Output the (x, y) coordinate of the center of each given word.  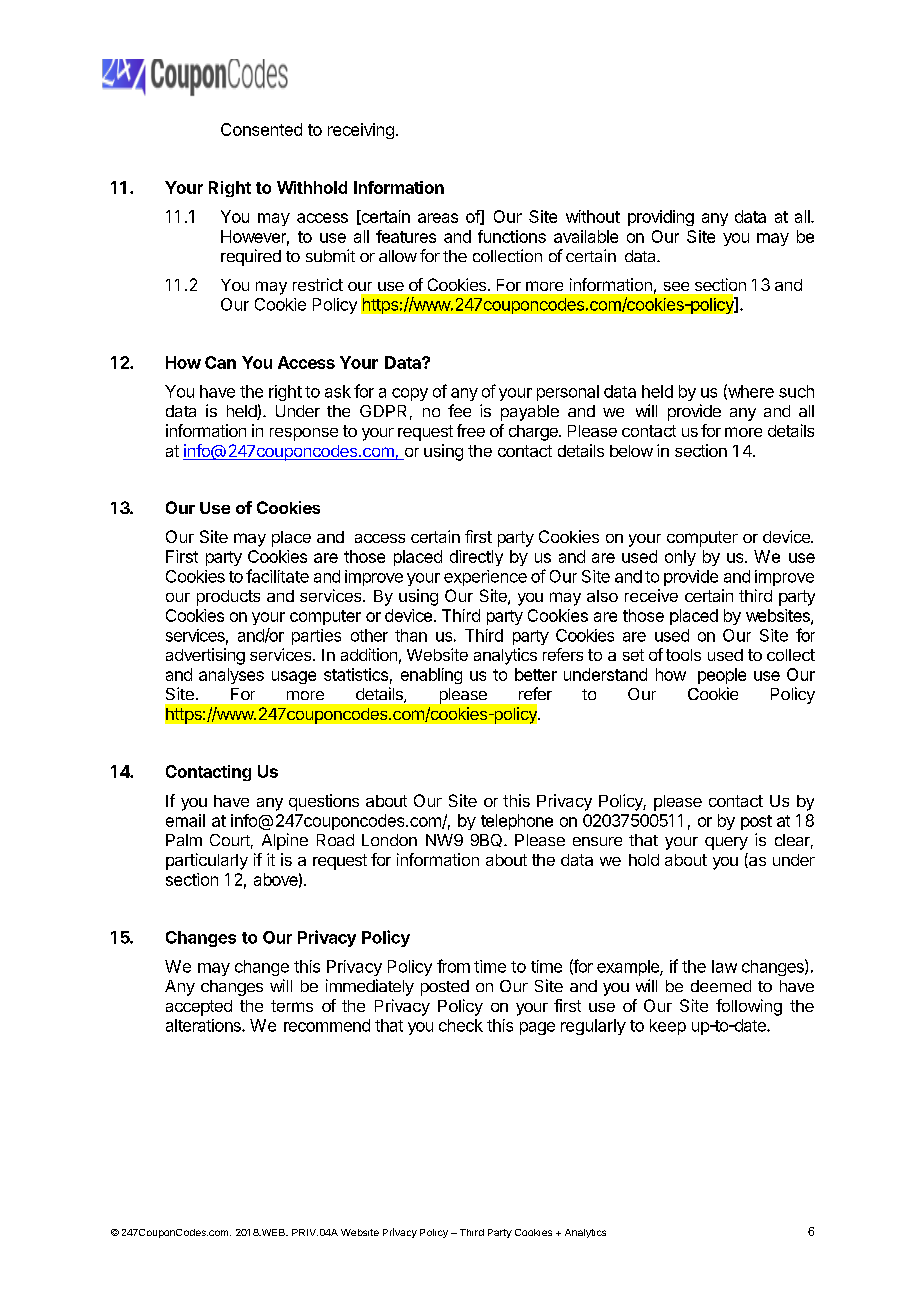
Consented (261, 129)
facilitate (277, 576)
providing (661, 218)
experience (485, 578)
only (680, 558)
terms (292, 1006)
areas (438, 218)
